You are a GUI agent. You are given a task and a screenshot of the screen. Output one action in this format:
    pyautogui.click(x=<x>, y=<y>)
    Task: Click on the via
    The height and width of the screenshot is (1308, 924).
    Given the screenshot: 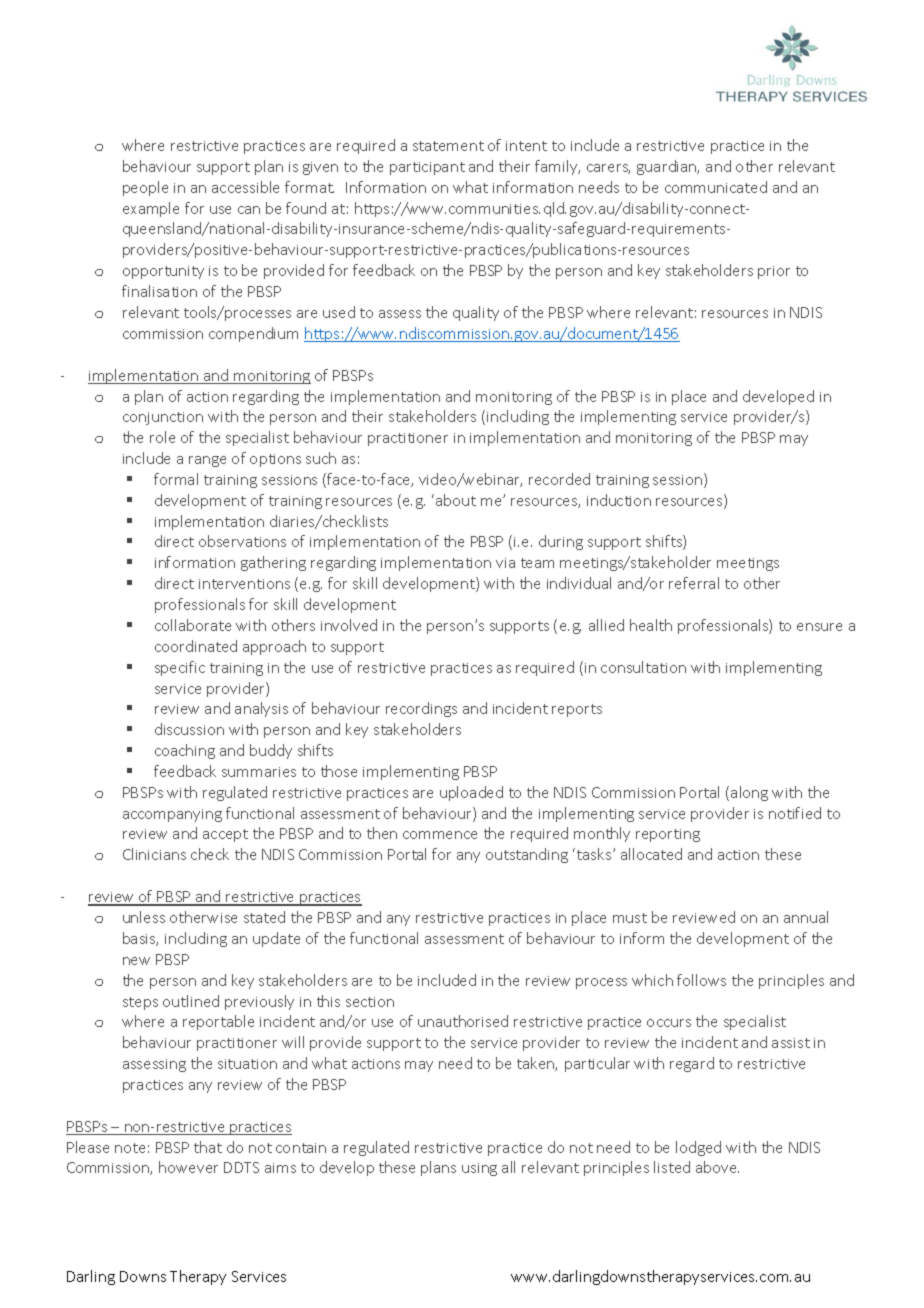 What is the action you would take?
    pyautogui.click(x=505, y=563)
